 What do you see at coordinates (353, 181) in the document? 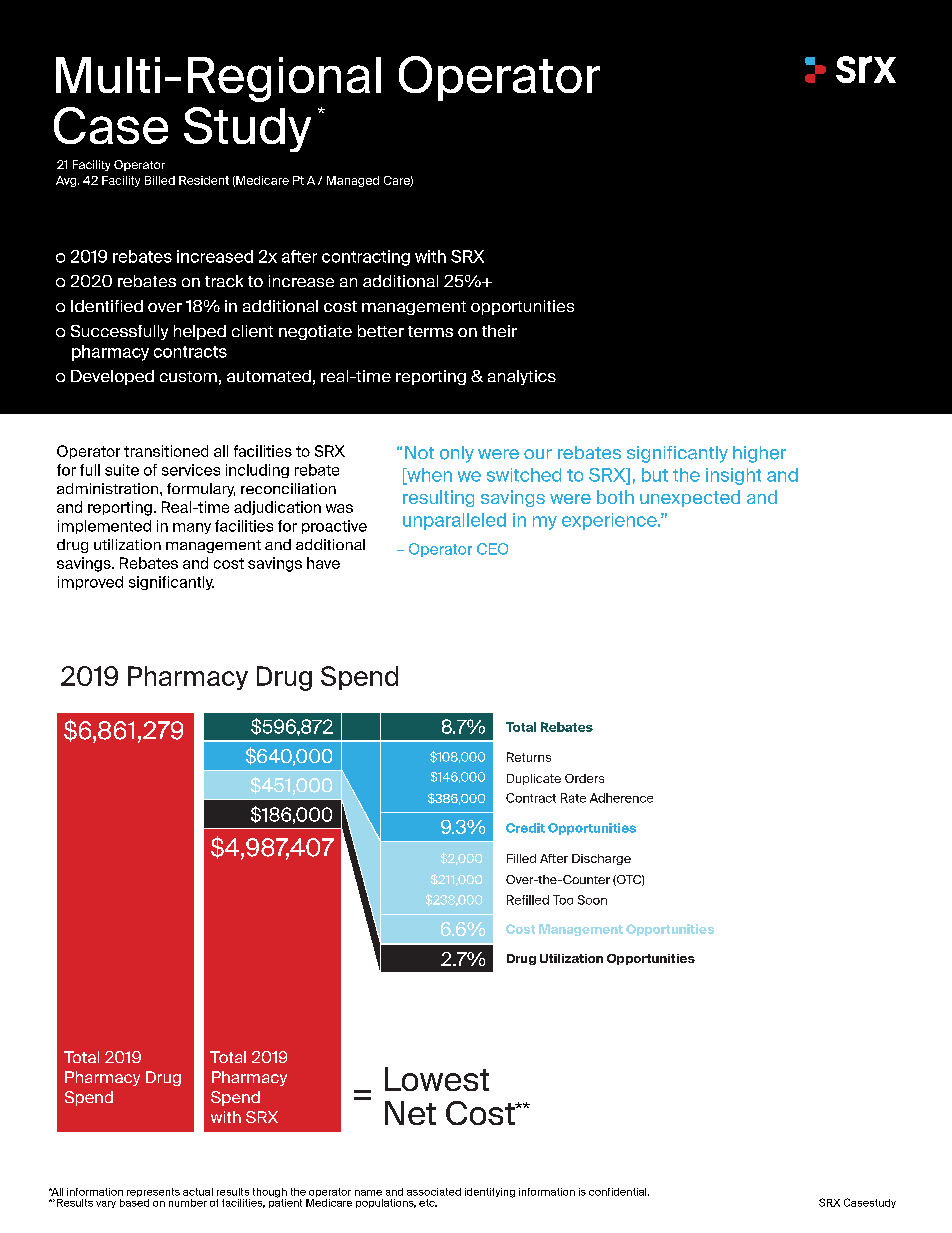
I see `Managed` at bounding box center [353, 181].
